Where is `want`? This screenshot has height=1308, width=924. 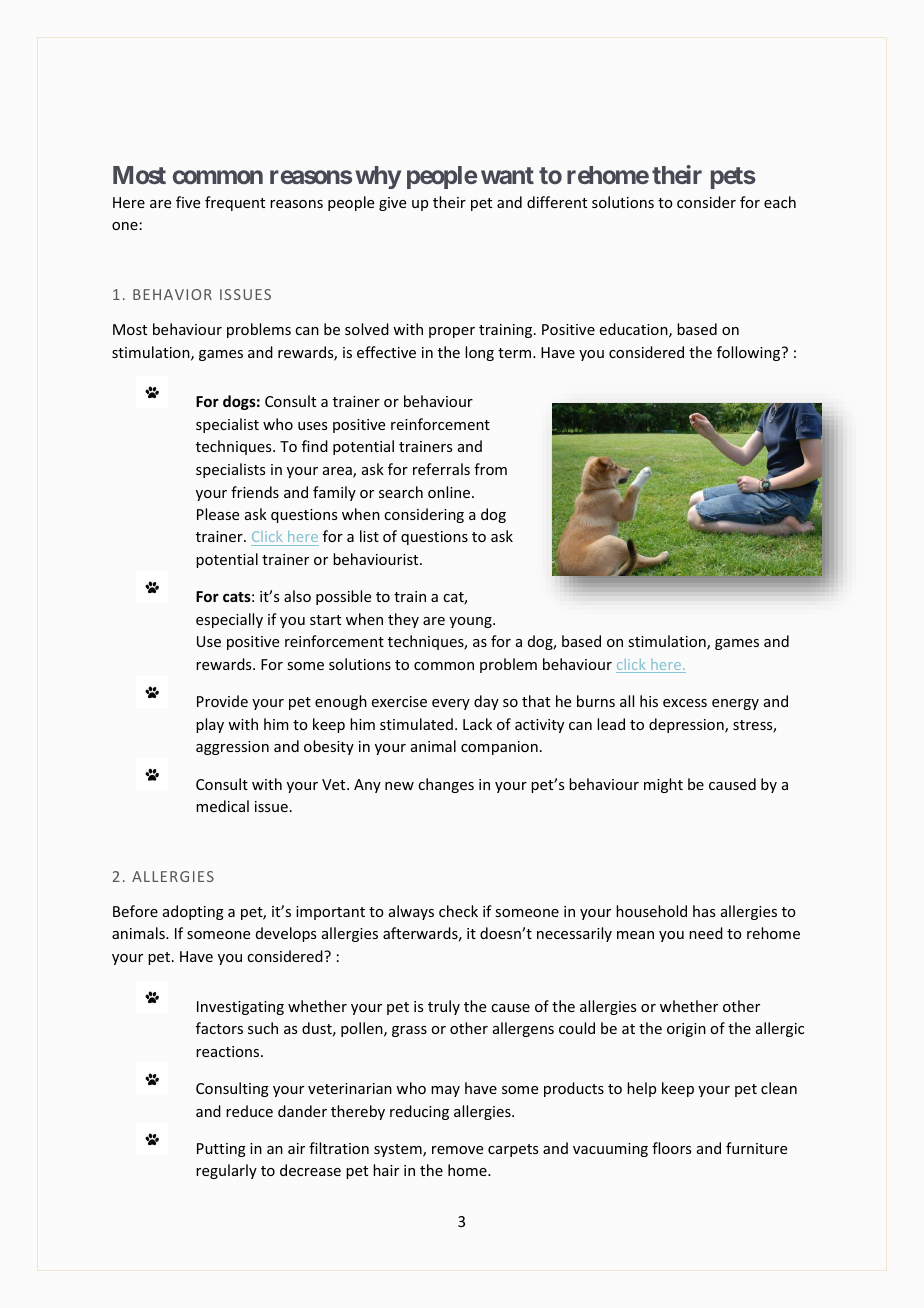
want is located at coordinates (507, 175).
